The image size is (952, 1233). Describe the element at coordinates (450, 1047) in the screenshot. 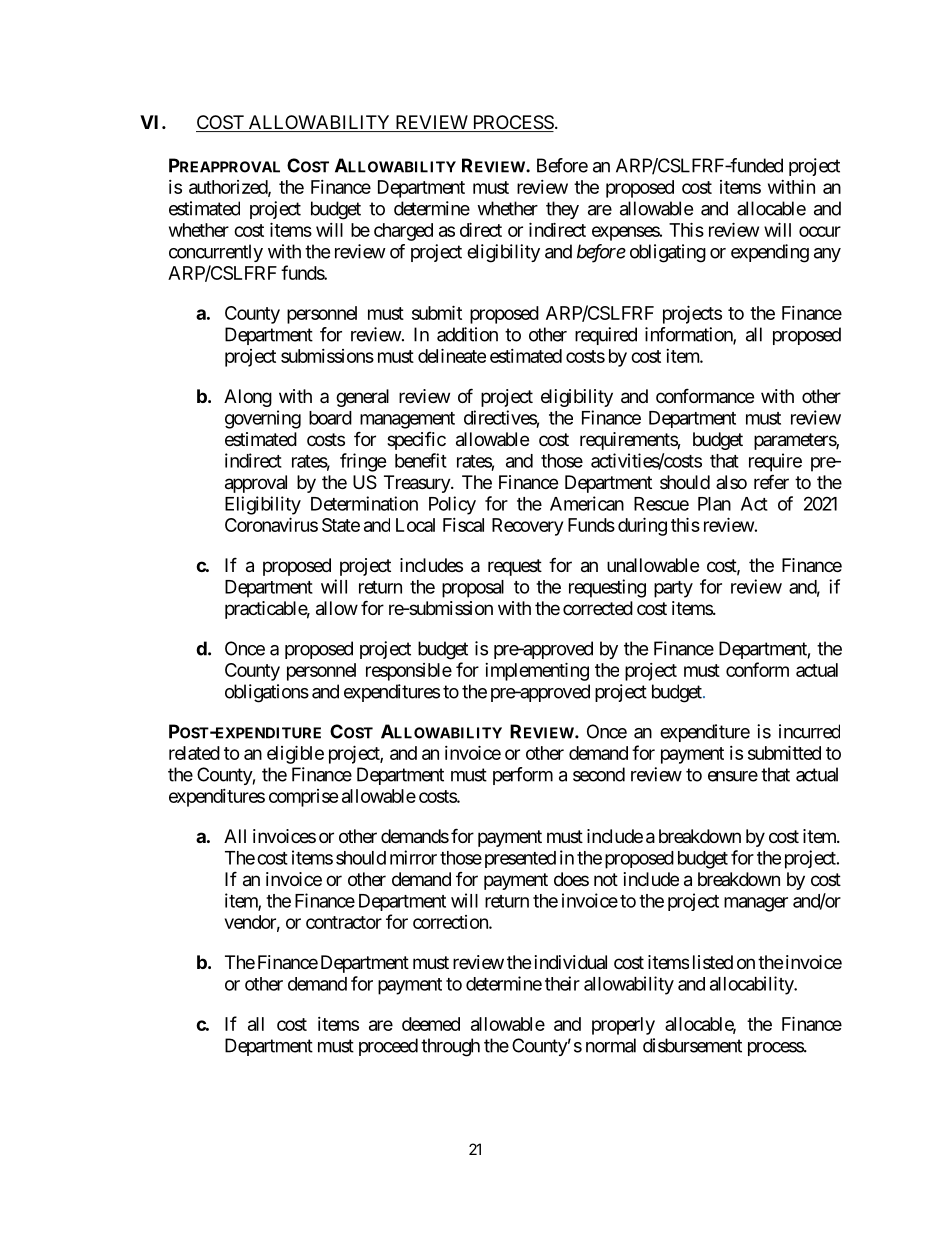

I see `through` at that location.
